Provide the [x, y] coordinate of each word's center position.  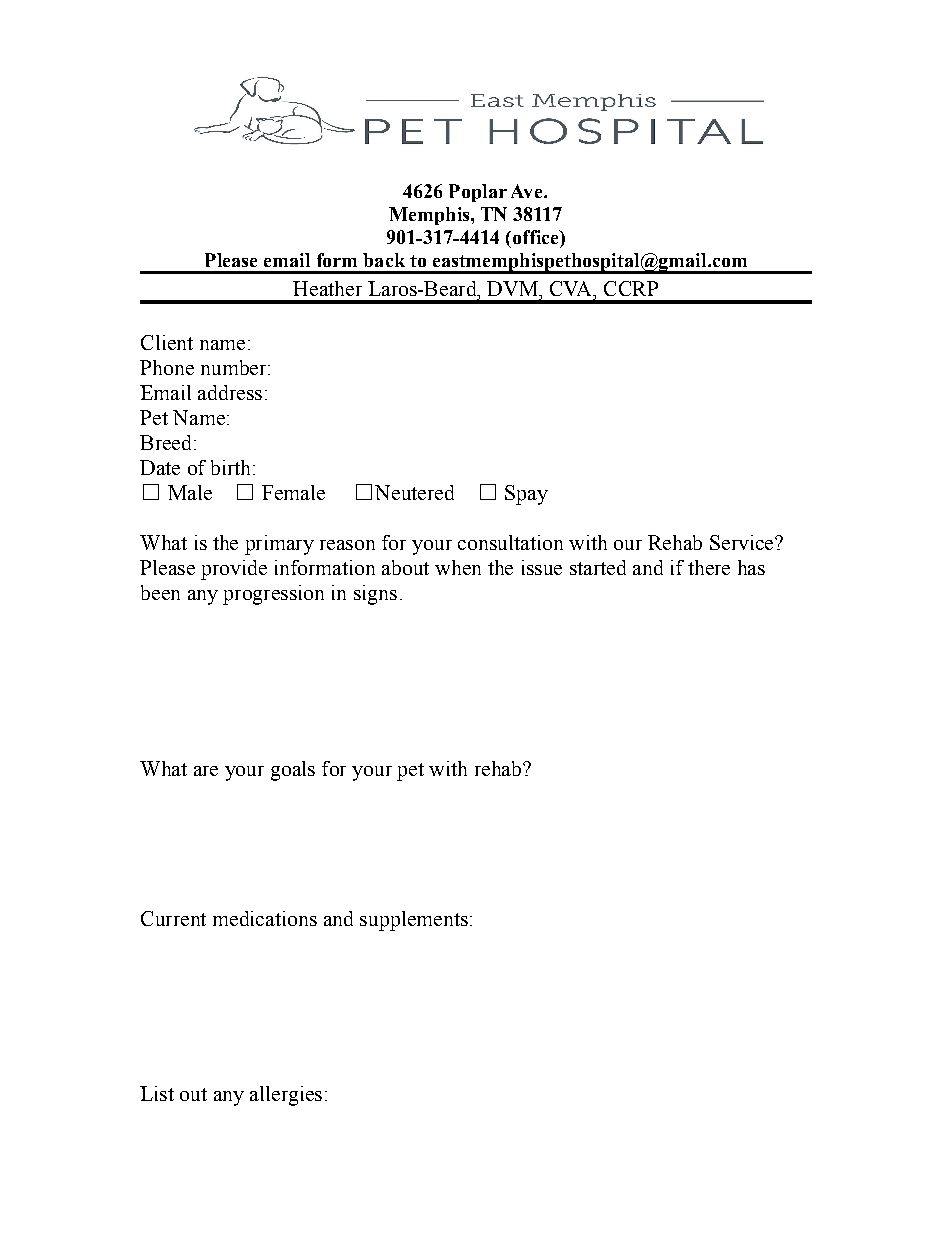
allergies [286, 1096]
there [709, 567]
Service [743, 542]
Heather [327, 288]
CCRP [631, 288]
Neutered [414, 492]
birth [232, 467]
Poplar [478, 193]
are [206, 771]
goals [293, 771]
